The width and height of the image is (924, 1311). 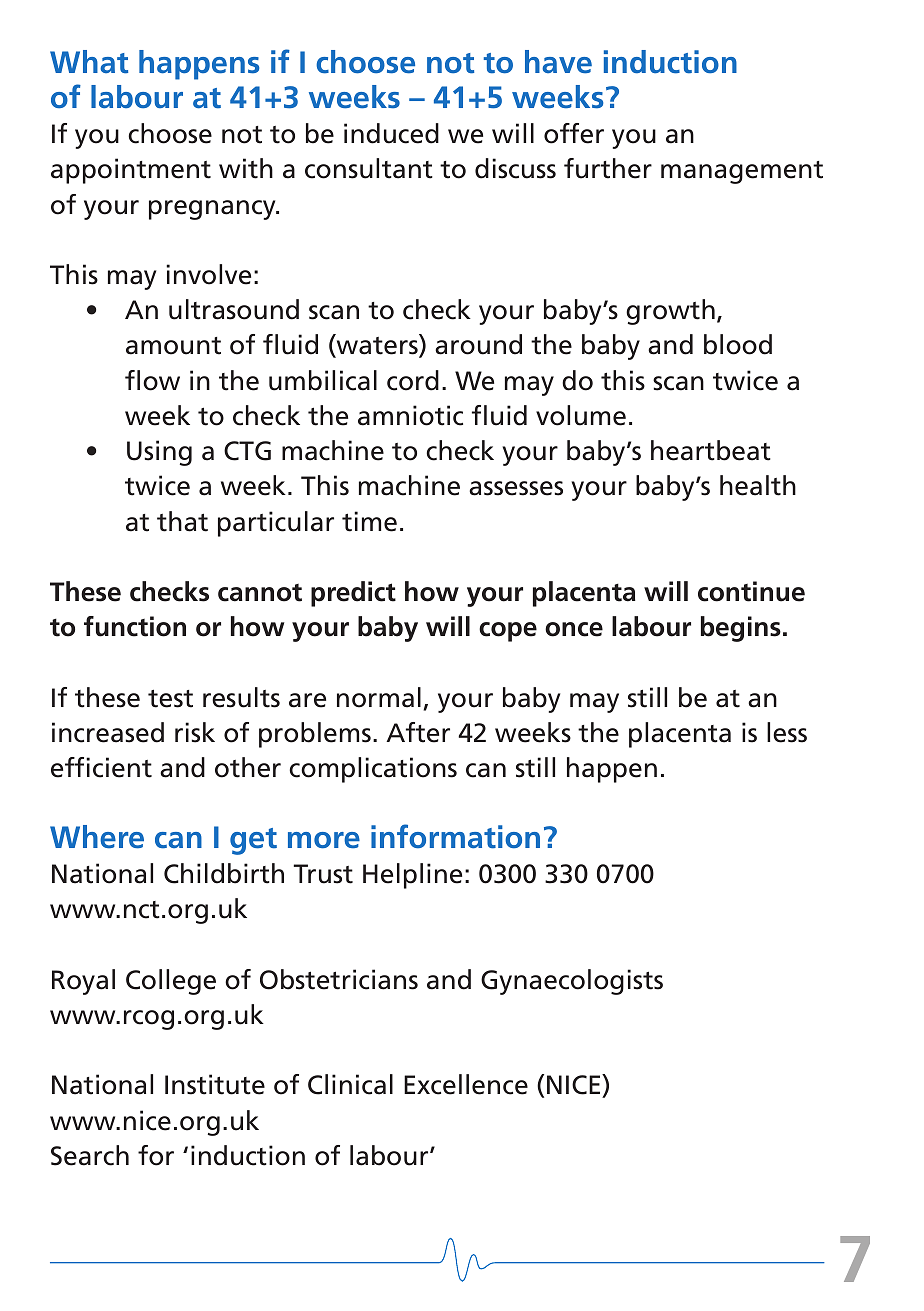 I want to click on heartbeat, so click(x=711, y=450).
